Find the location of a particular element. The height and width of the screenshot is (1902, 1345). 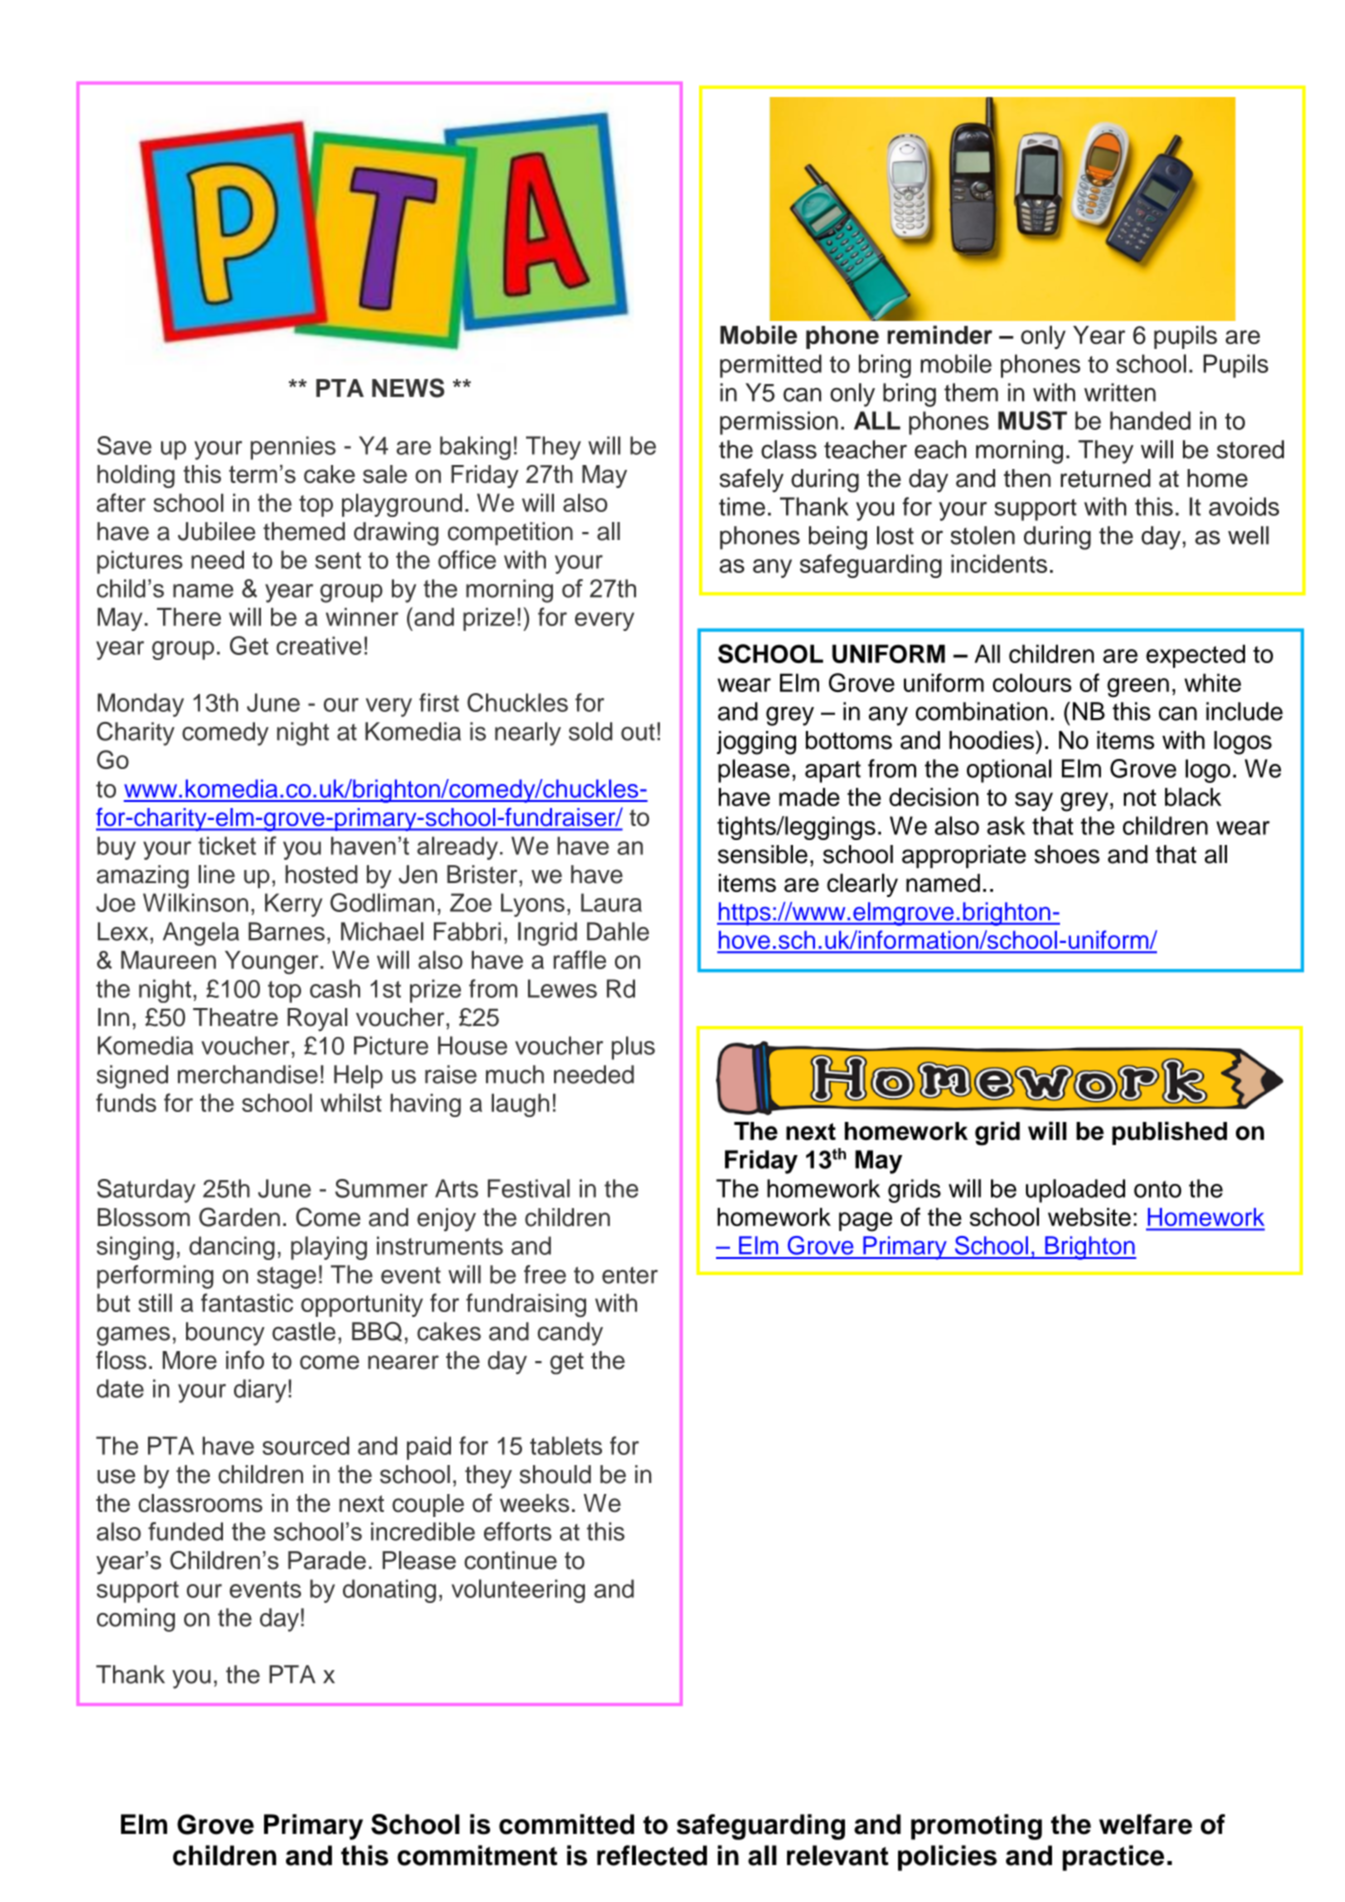

green is located at coordinates (1138, 687).
